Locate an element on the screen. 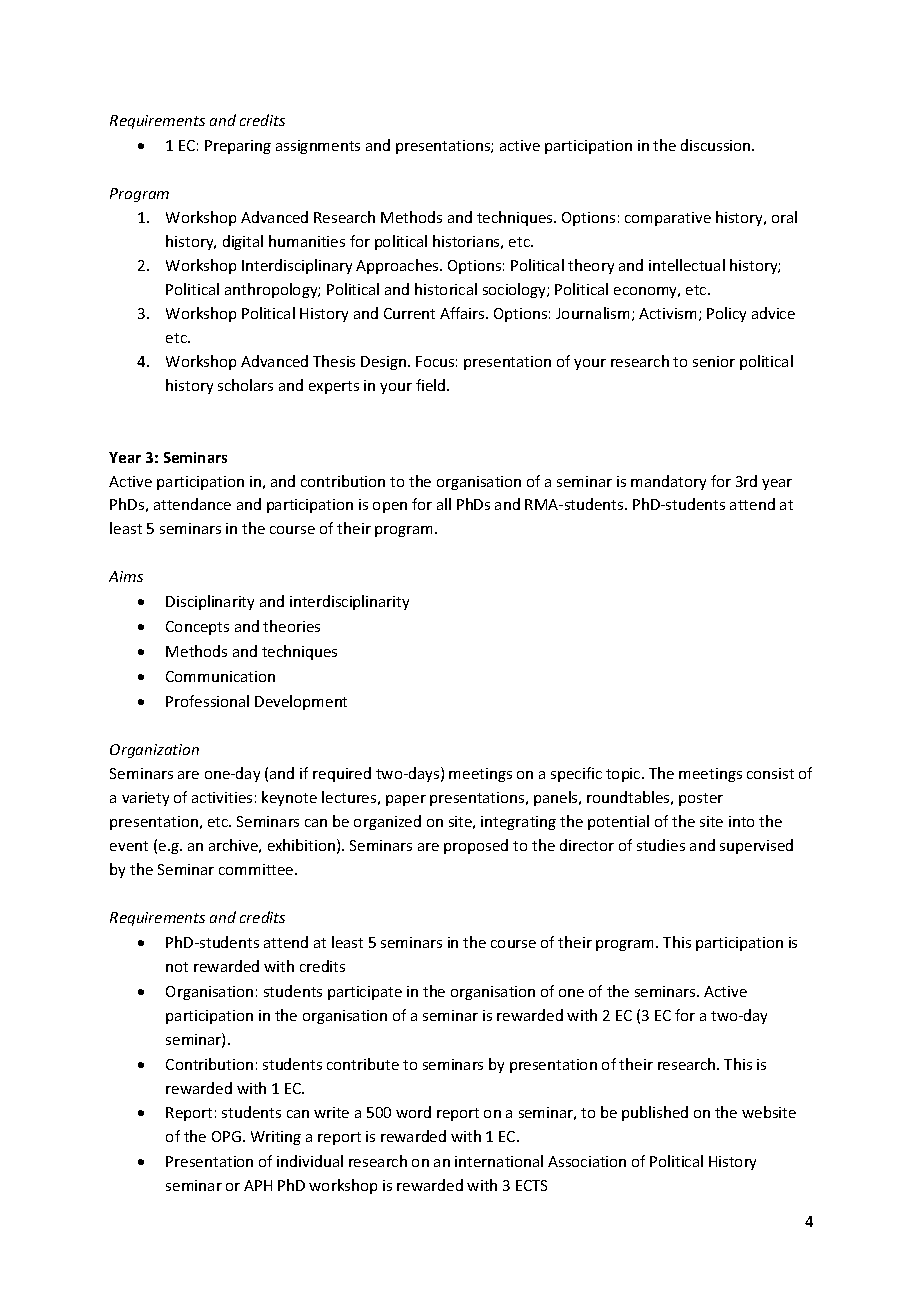 Image resolution: width=924 pixels, height=1308 pixels. discussion is located at coordinates (717, 145).
